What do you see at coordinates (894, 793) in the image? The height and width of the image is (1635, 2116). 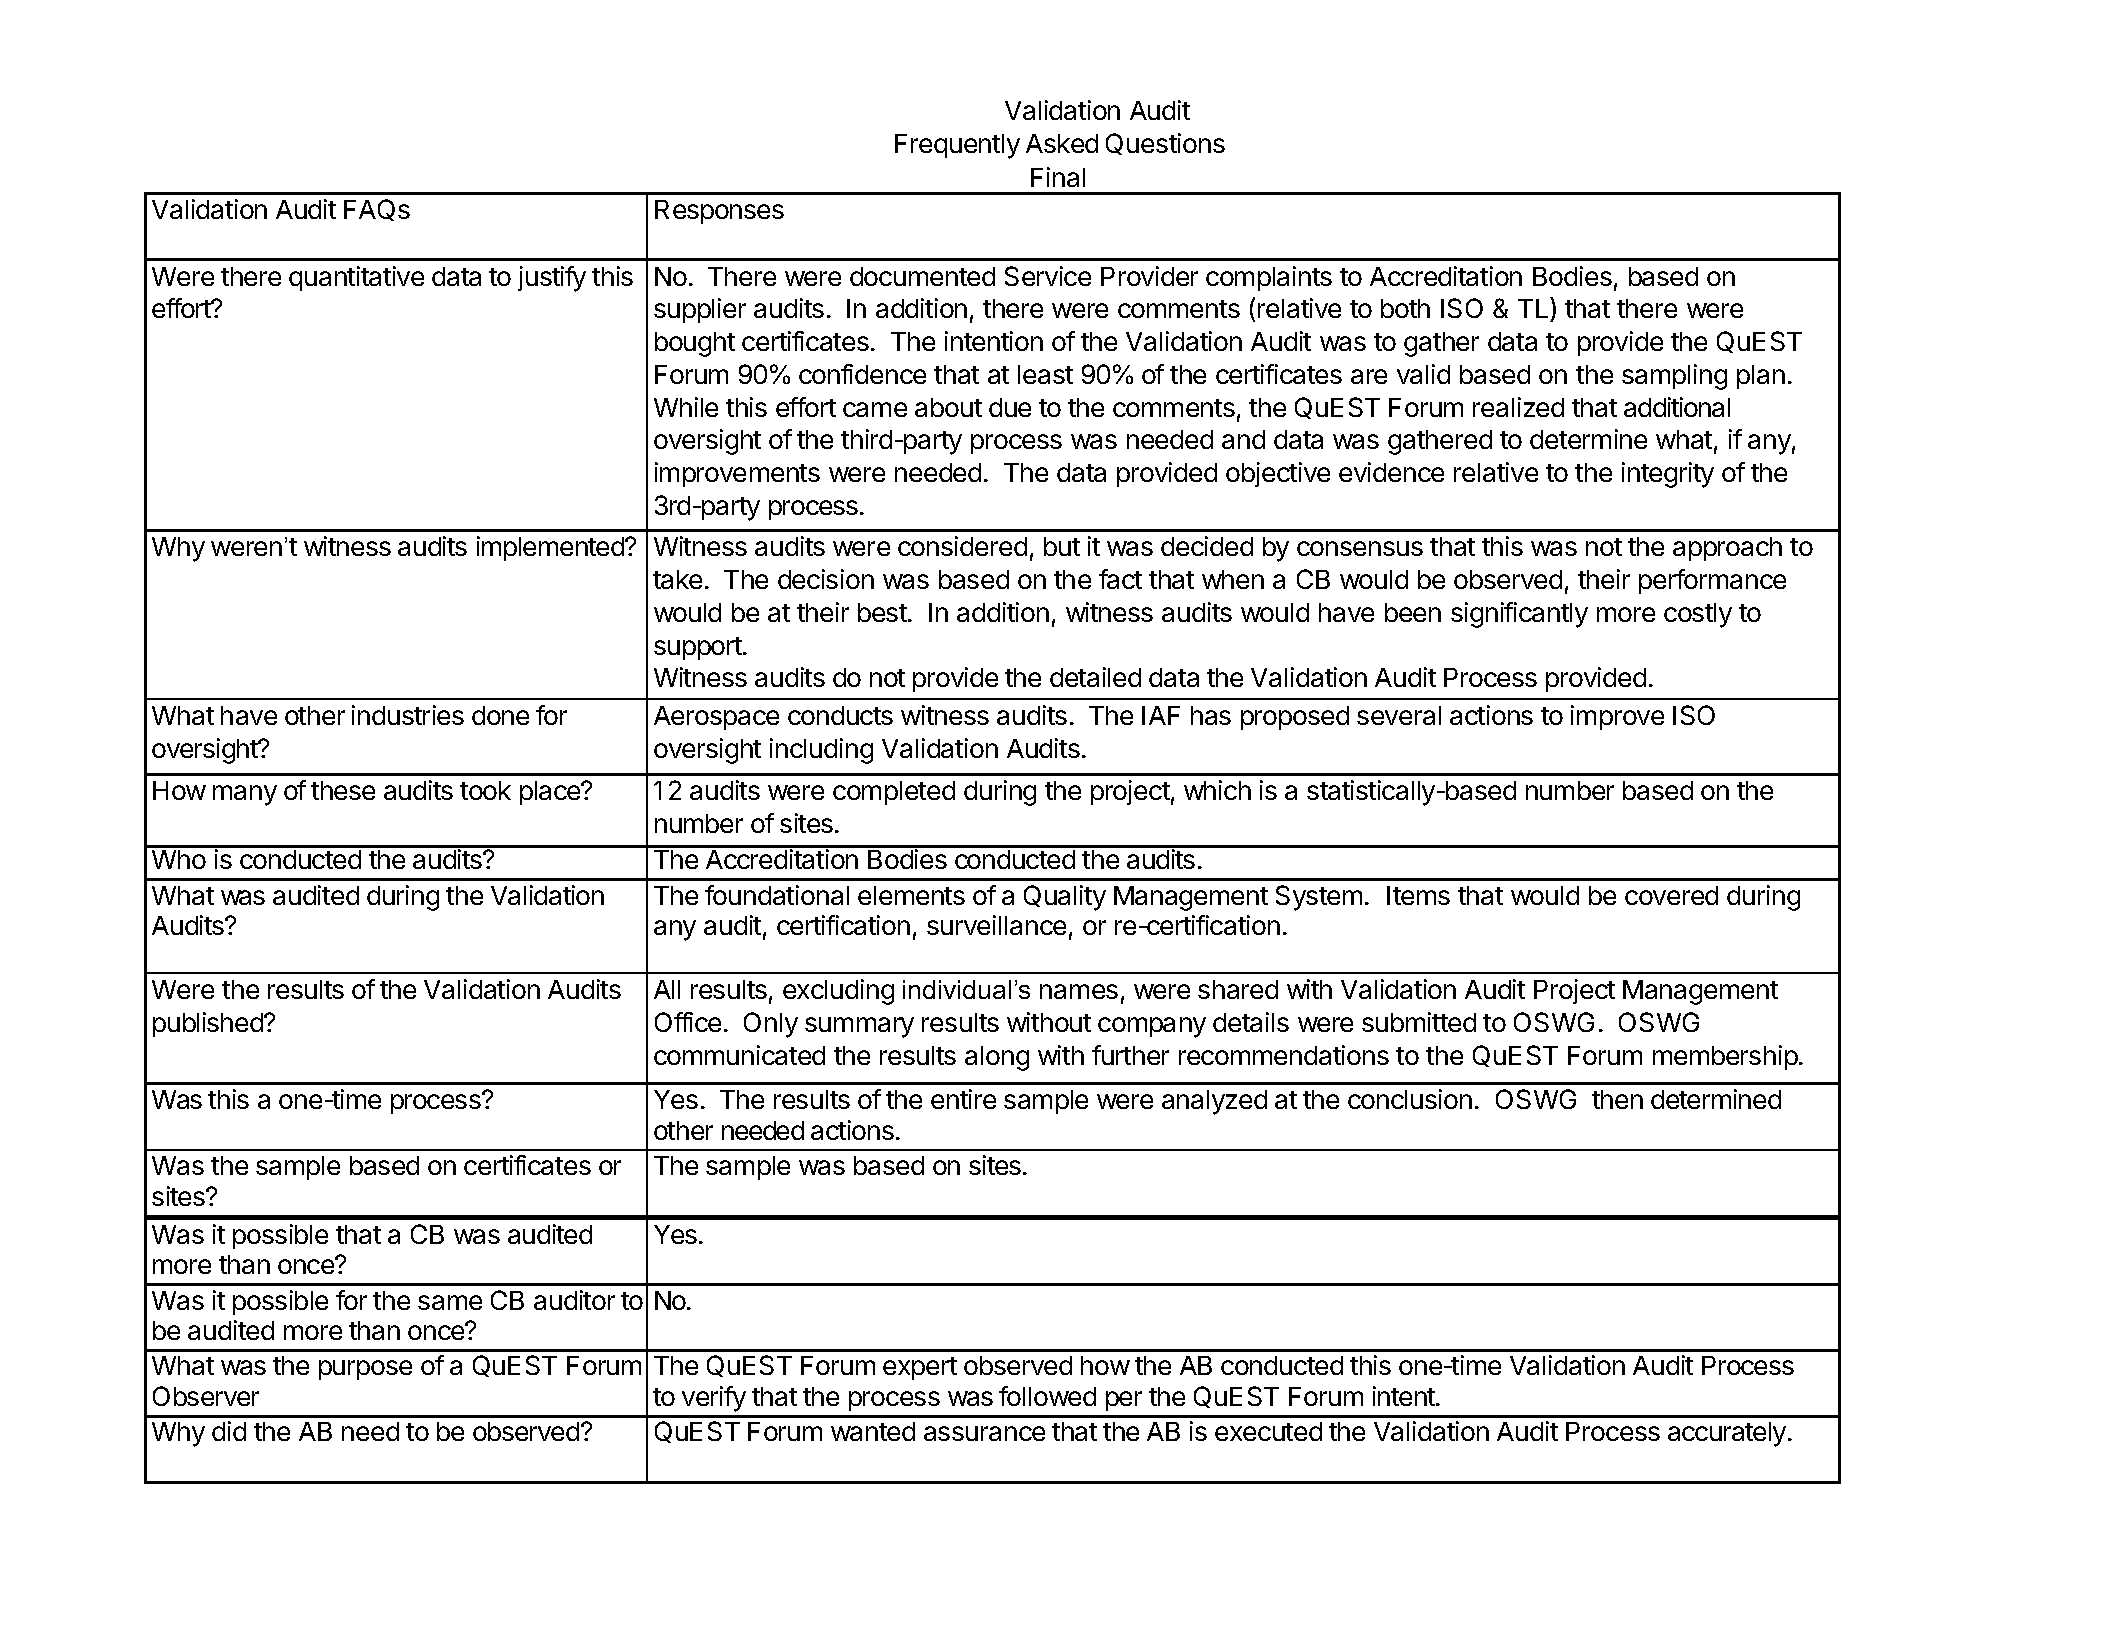 I see `completed` at bounding box center [894, 793].
